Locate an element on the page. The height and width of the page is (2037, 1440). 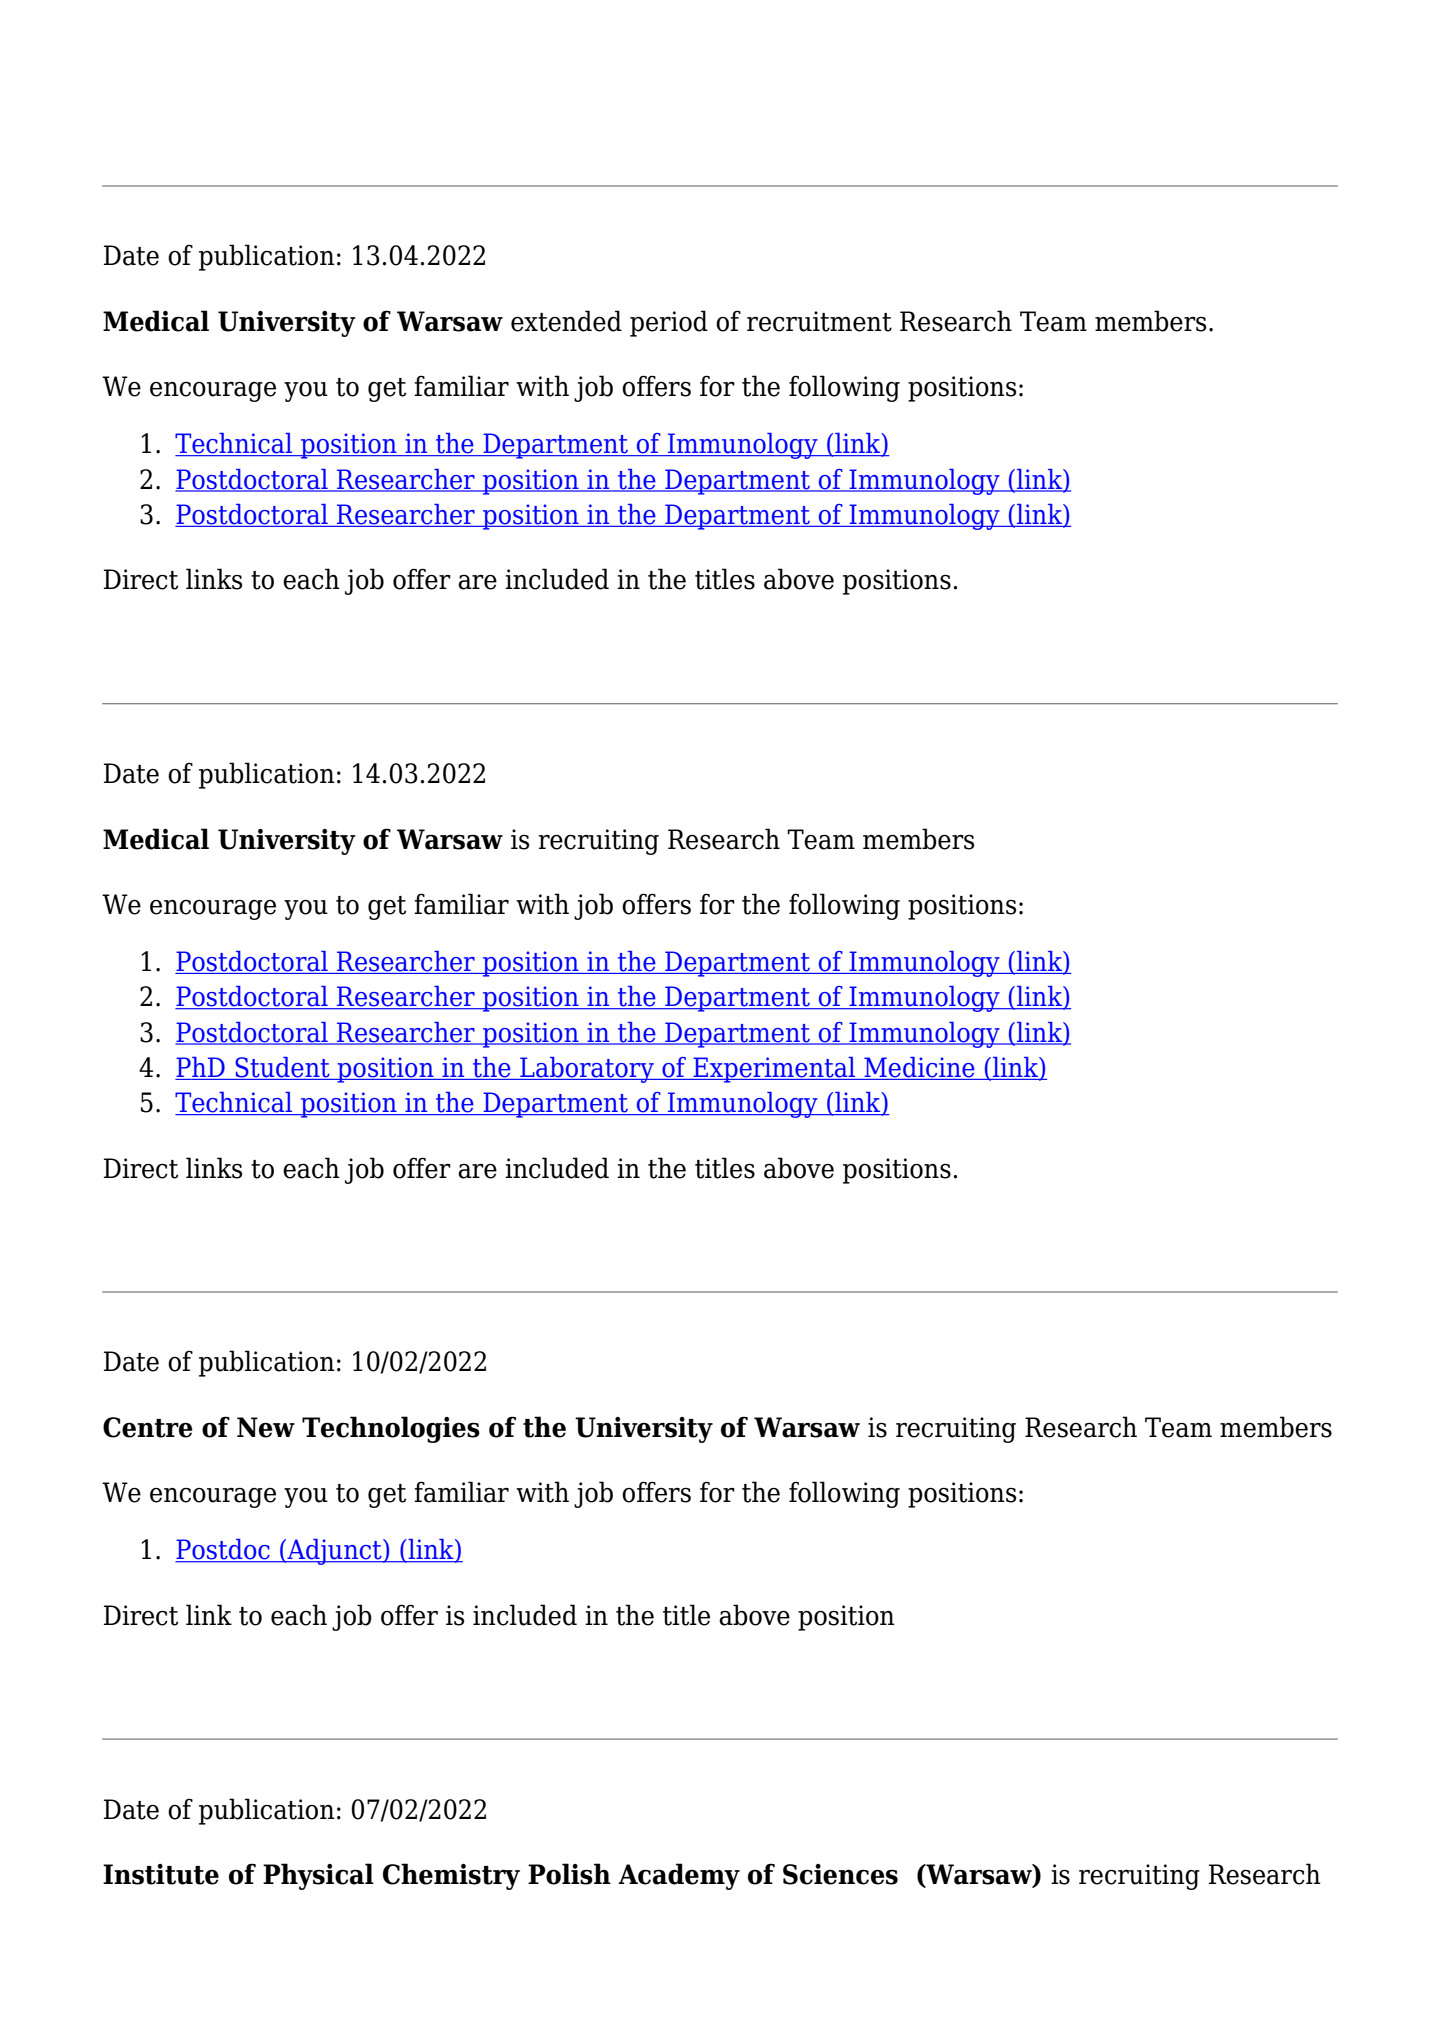
Laboratory is located at coordinates (587, 1070).
